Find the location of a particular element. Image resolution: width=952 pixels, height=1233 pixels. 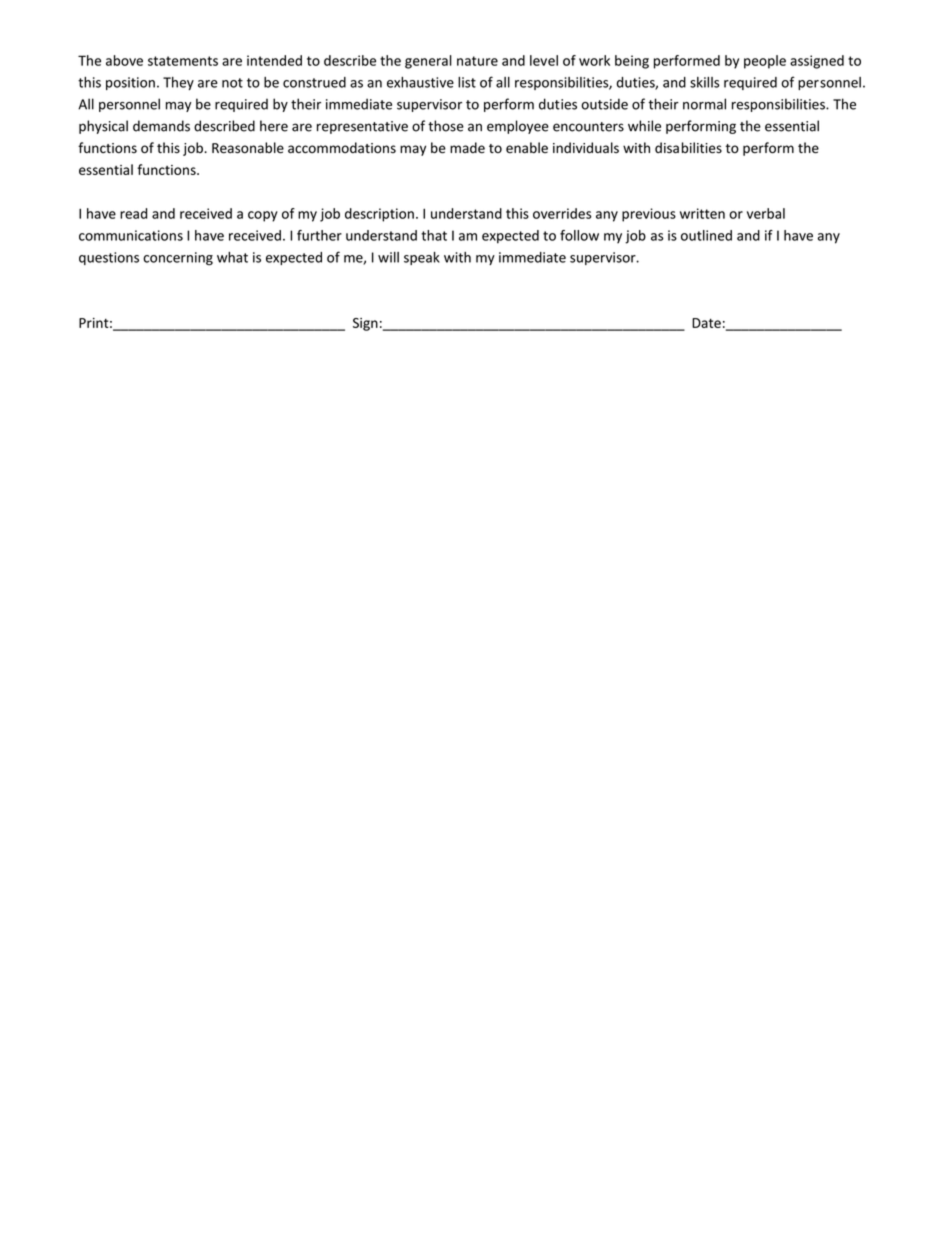

made is located at coordinates (467, 148).
